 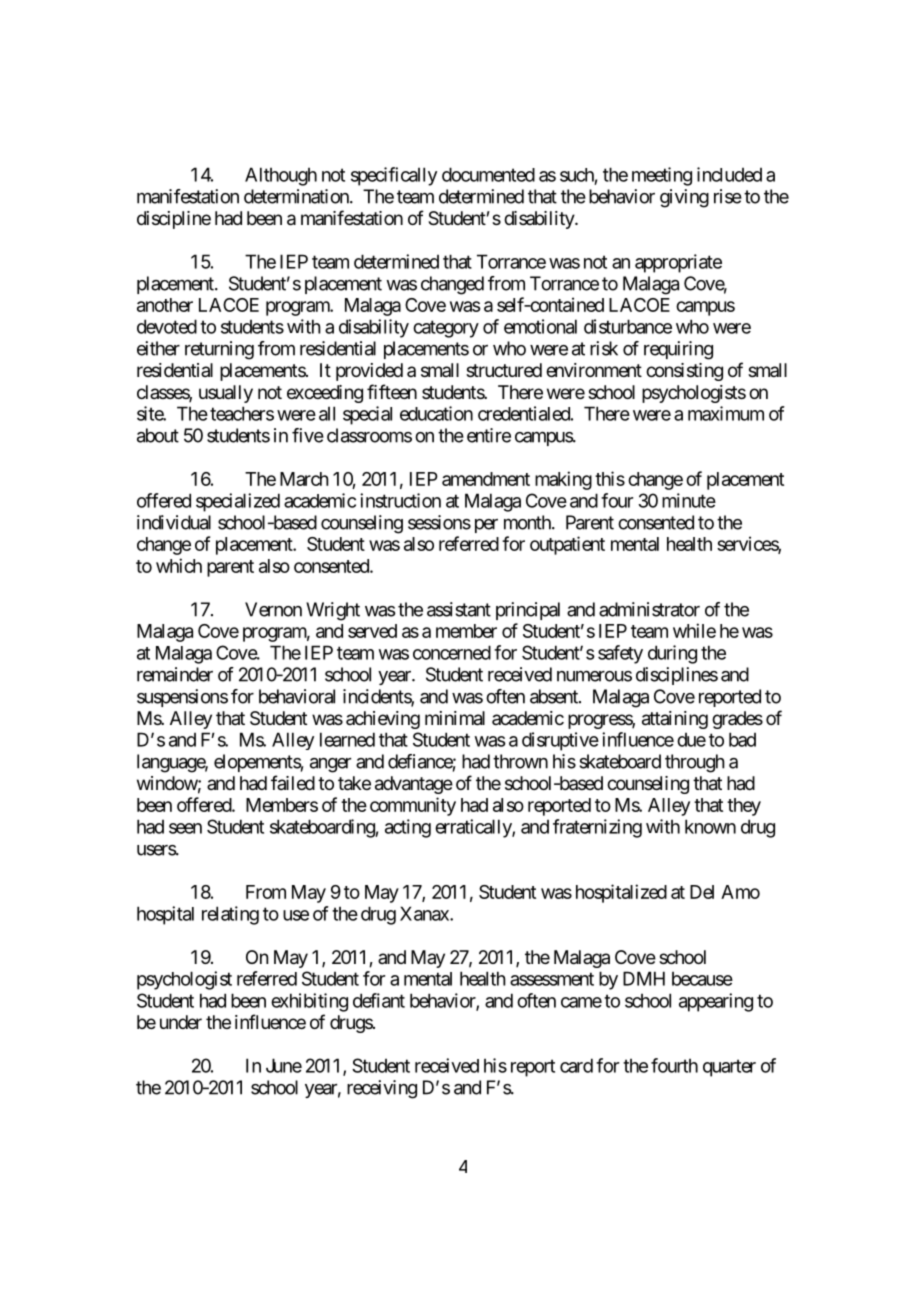 What do you see at coordinates (414, 785) in the page?
I see `advantage` at bounding box center [414, 785].
